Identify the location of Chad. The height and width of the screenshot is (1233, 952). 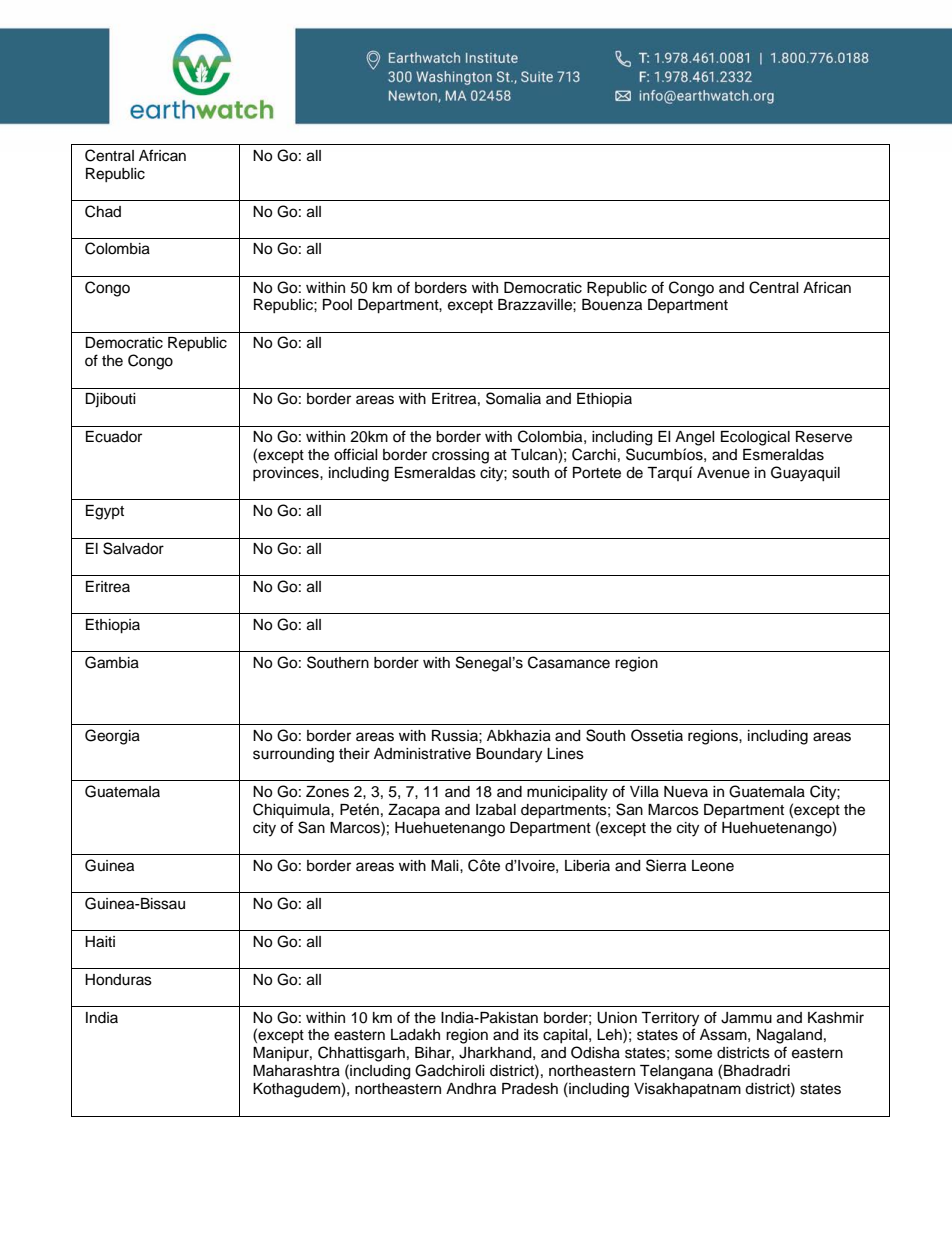
(103, 211).
